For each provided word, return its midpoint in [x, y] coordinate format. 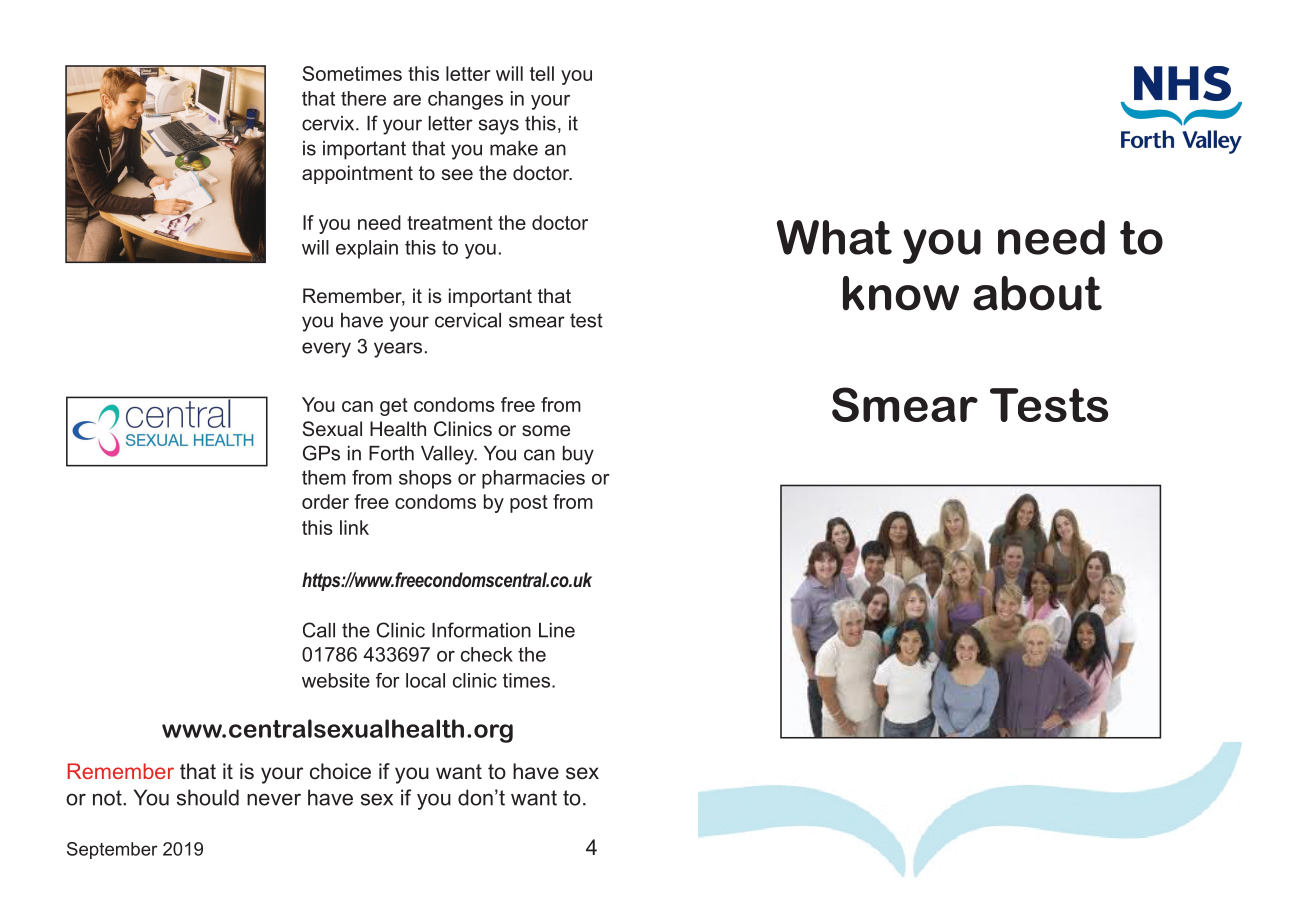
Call [319, 630]
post [529, 504]
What [834, 237]
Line [557, 630]
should [208, 797]
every [326, 350]
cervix [329, 123]
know [901, 293]
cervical [468, 320]
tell [542, 73]
